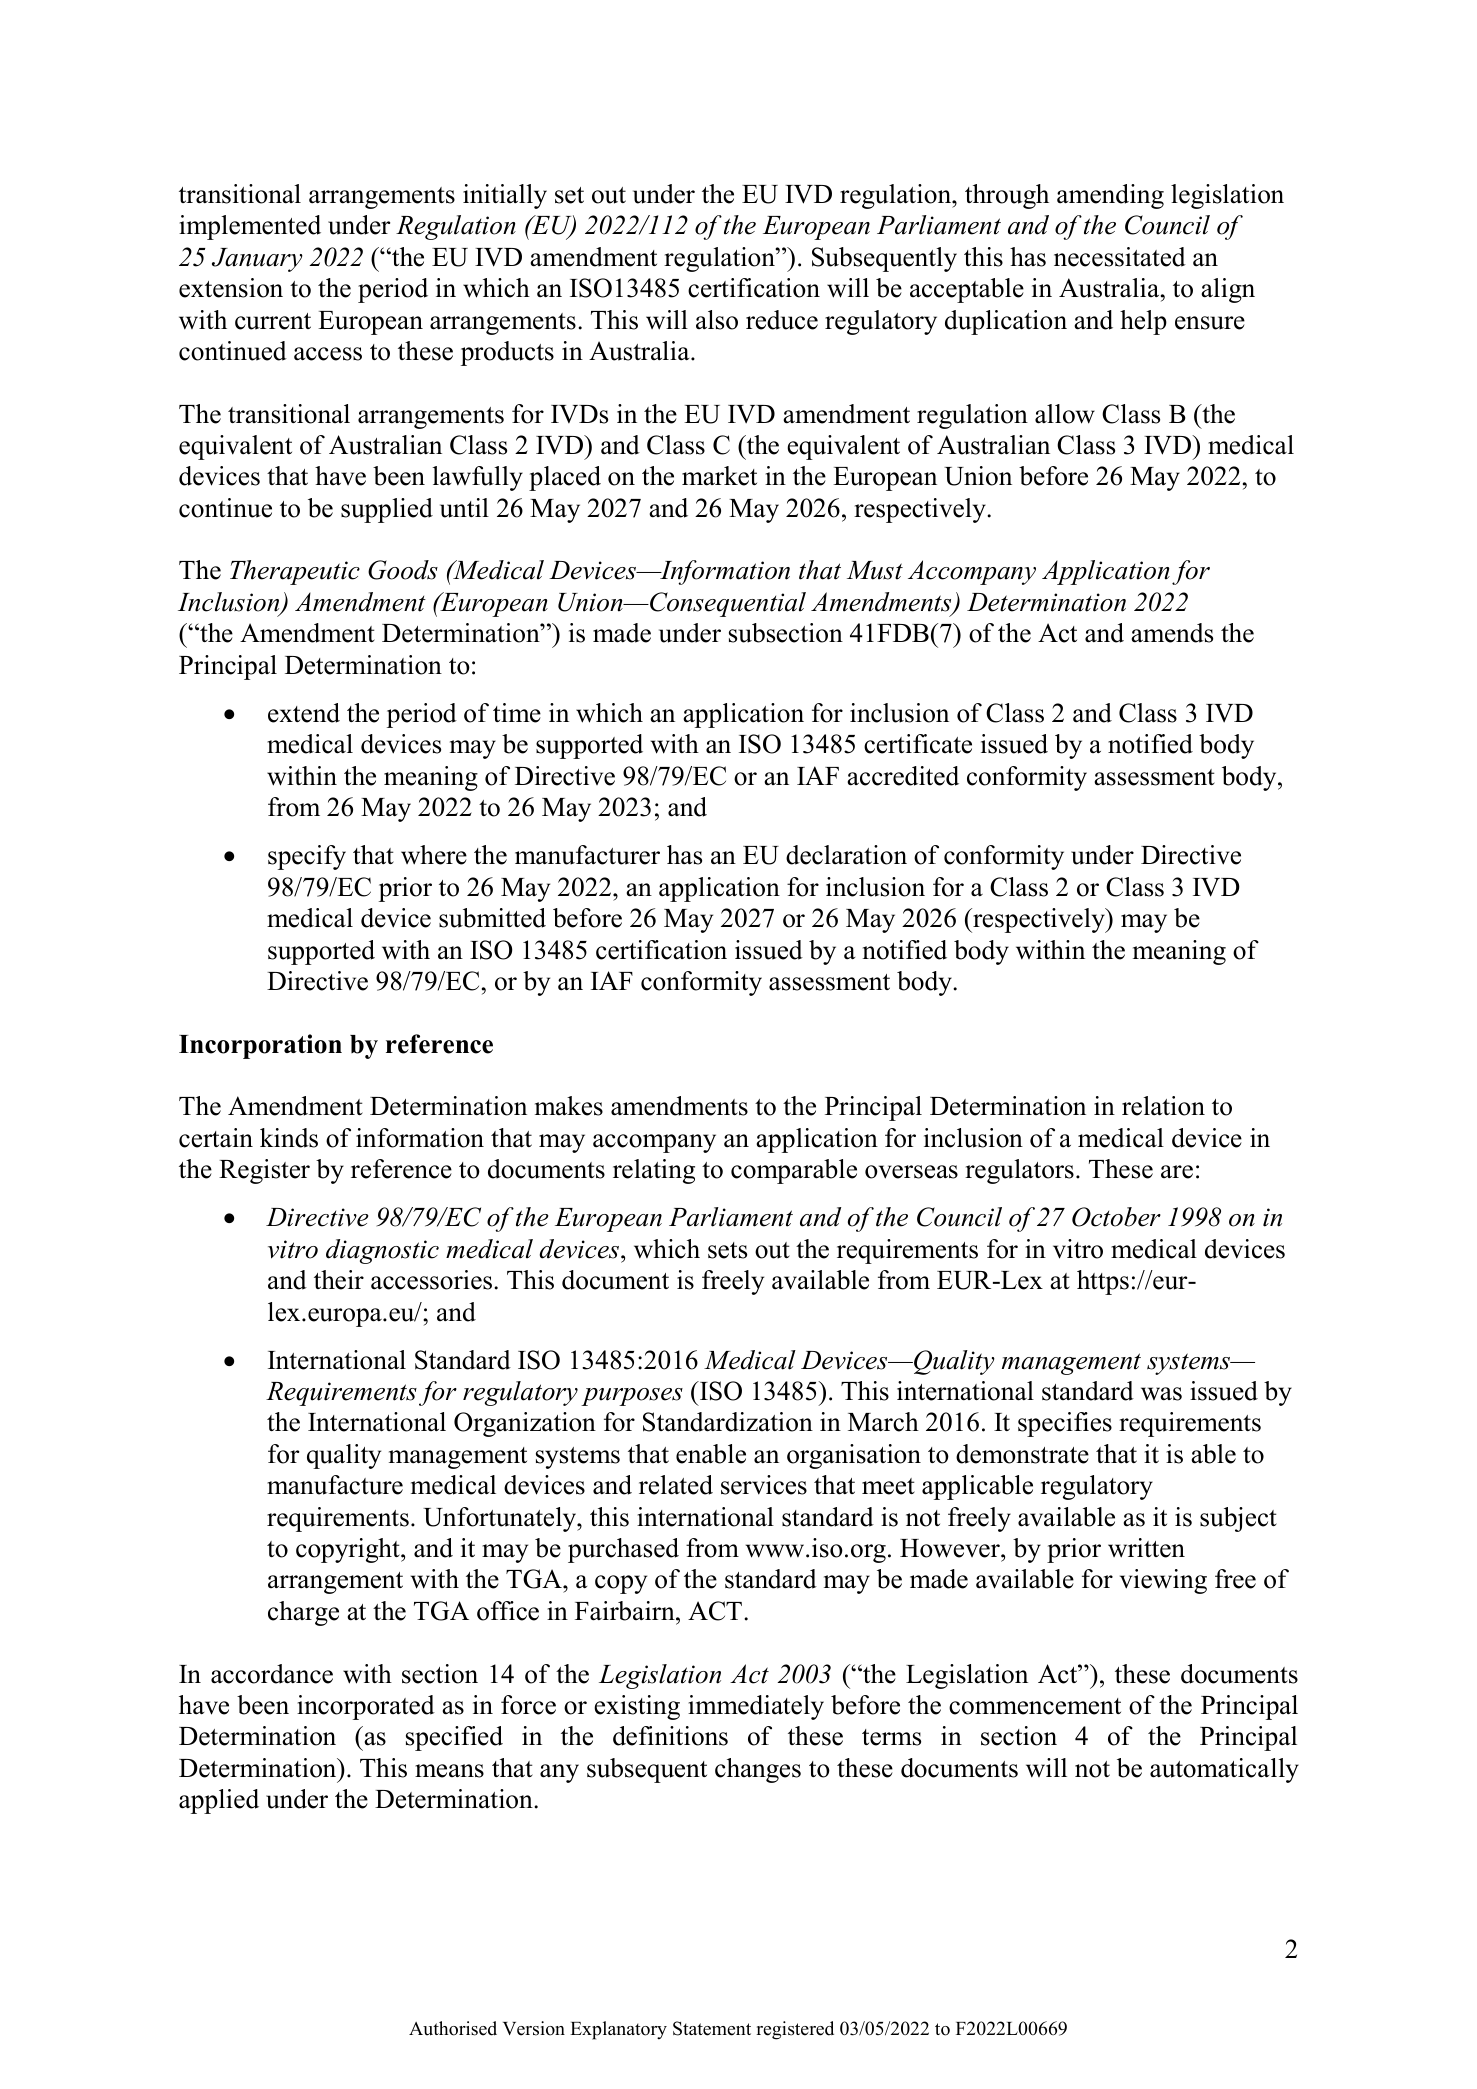  What do you see at coordinates (1172, 633) in the image?
I see `amends` at bounding box center [1172, 633].
